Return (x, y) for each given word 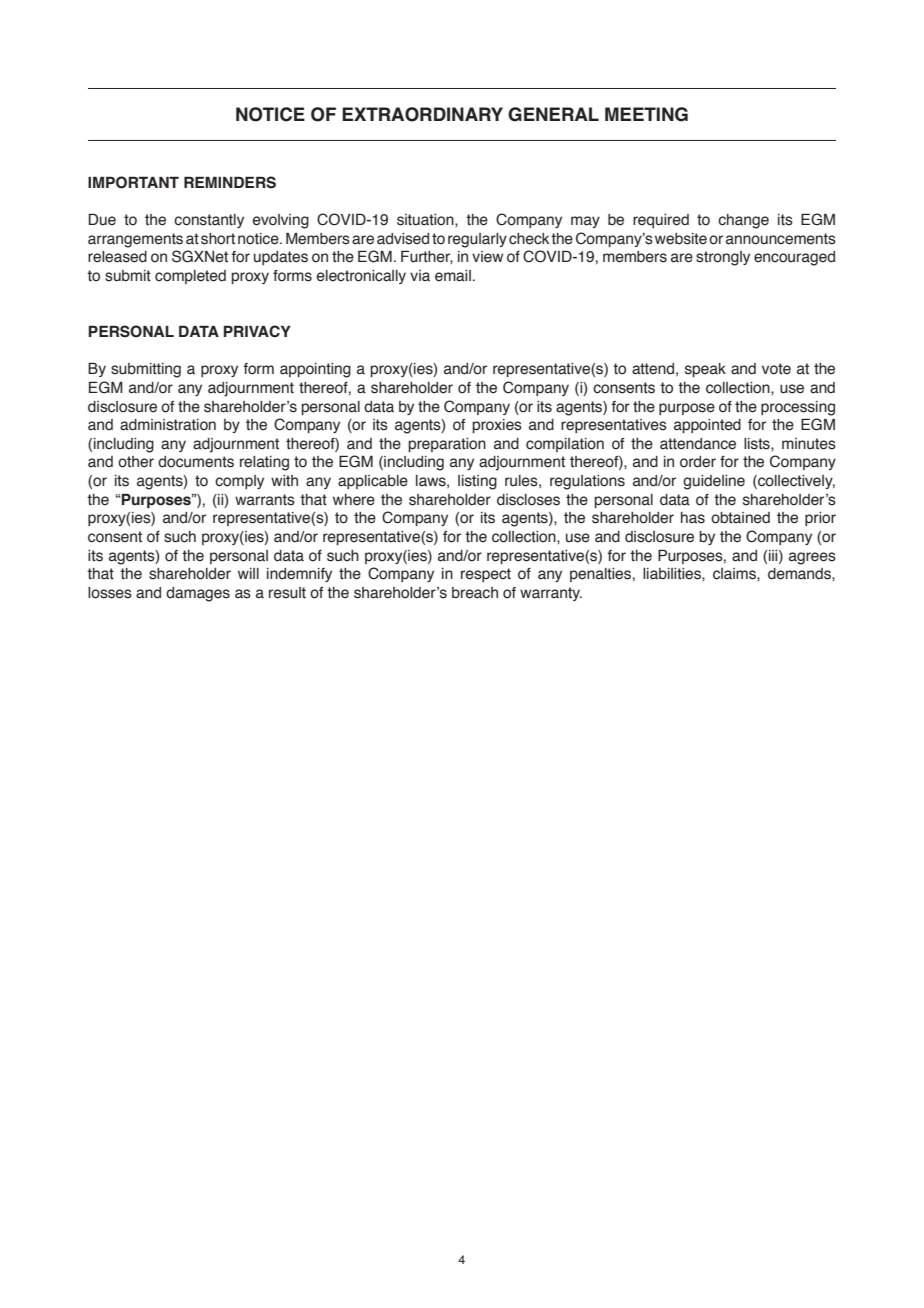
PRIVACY (257, 331)
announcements (781, 239)
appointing (315, 370)
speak (705, 370)
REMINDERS (230, 182)
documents (196, 462)
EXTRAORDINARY (422, 114)
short (218, 239)
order (698, 462)
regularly (477, 240)
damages (198, 594)
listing (477, 482)
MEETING (646, 114)
